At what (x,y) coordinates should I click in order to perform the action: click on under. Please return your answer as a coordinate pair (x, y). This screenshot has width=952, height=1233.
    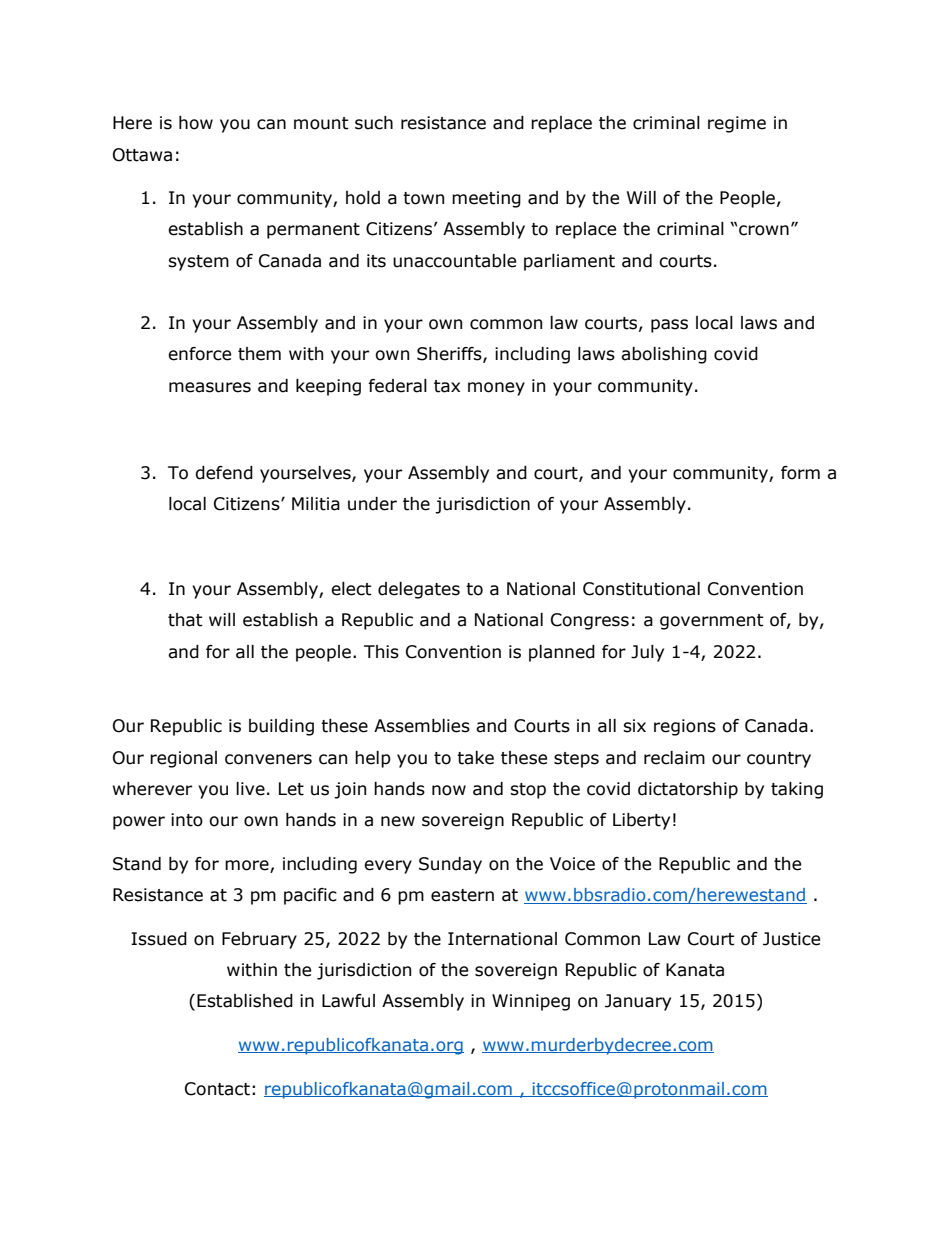
    Looking at the image, I should click on (372, 504).
